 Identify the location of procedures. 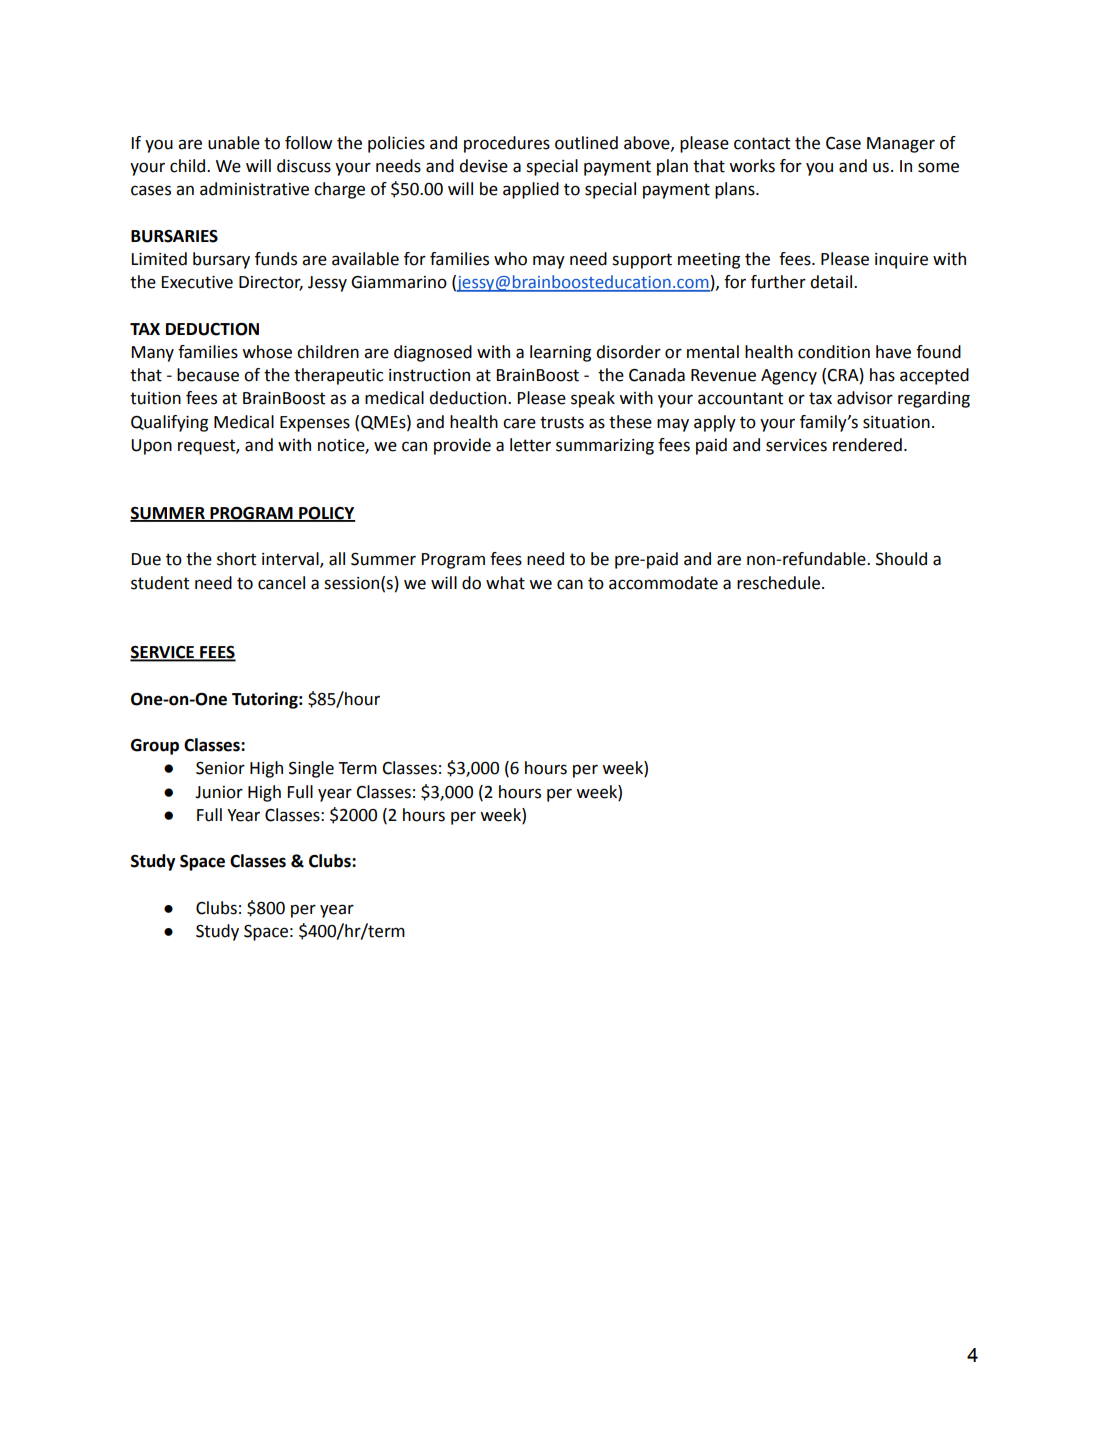
(507, 144).
